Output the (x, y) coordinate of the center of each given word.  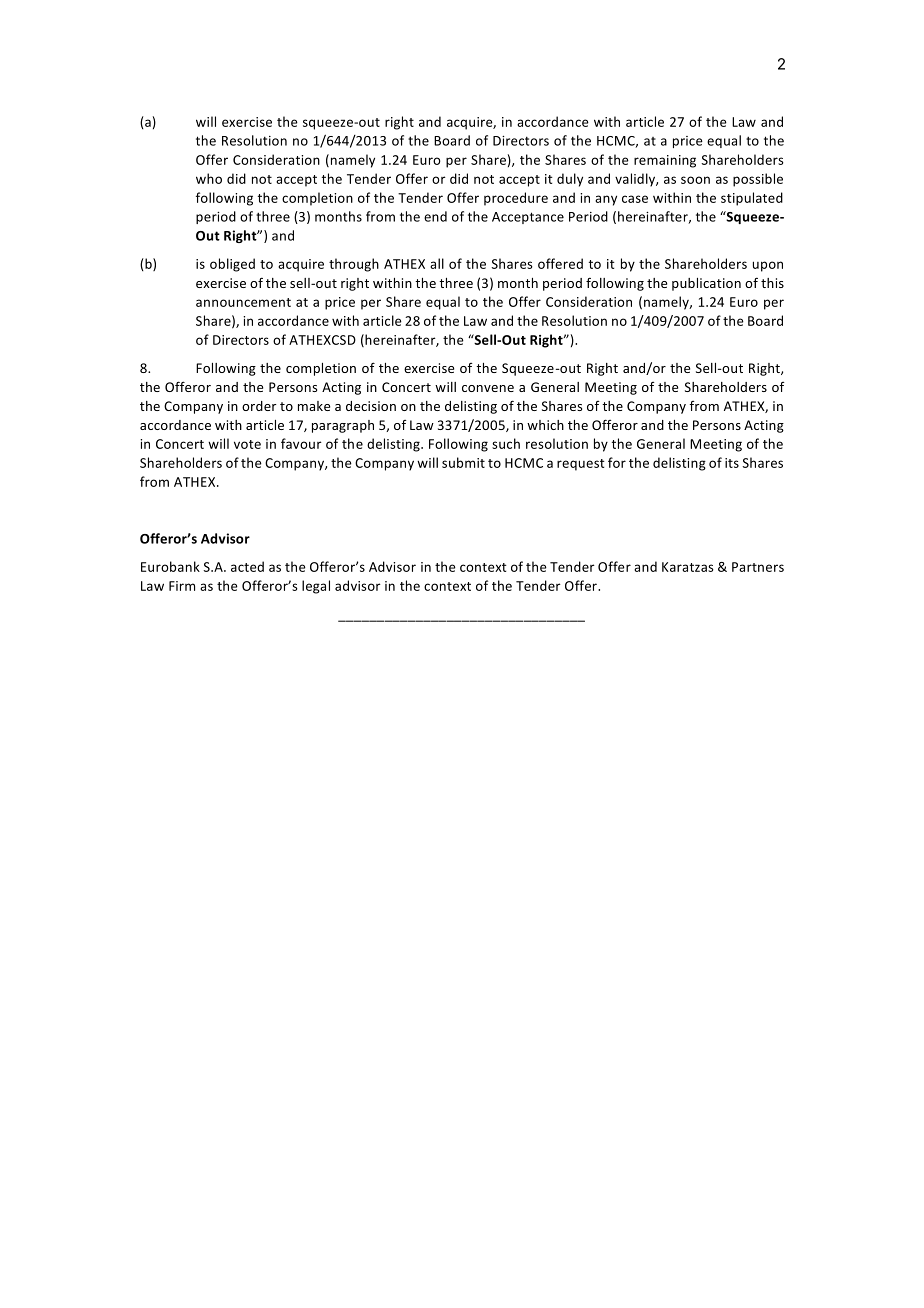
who (209, 178)
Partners (758, 567)
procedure (516, 199)
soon (695, 180)
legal (316, 587)
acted (247, 566)
